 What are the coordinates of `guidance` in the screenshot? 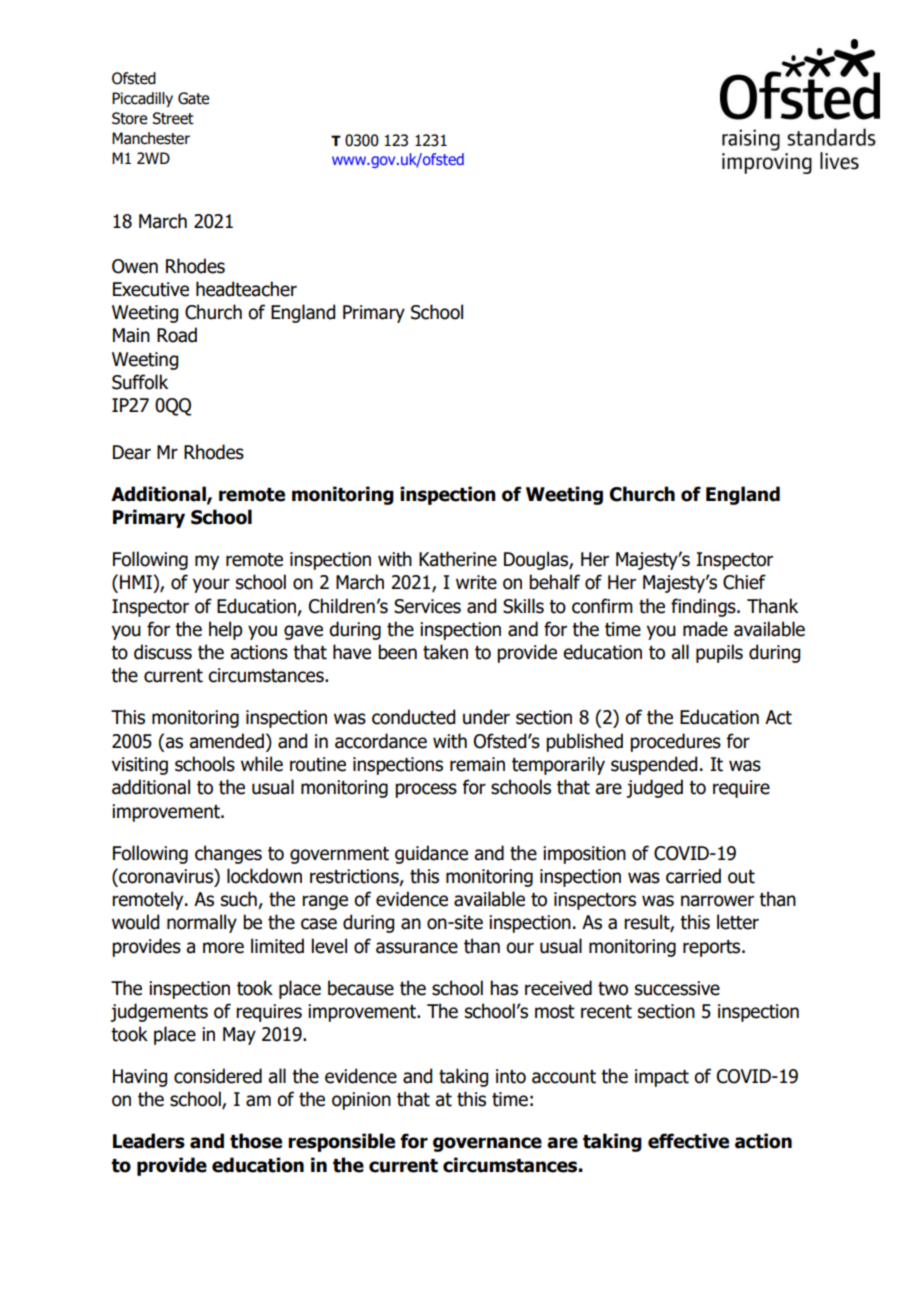 It's located at (431, 854).
